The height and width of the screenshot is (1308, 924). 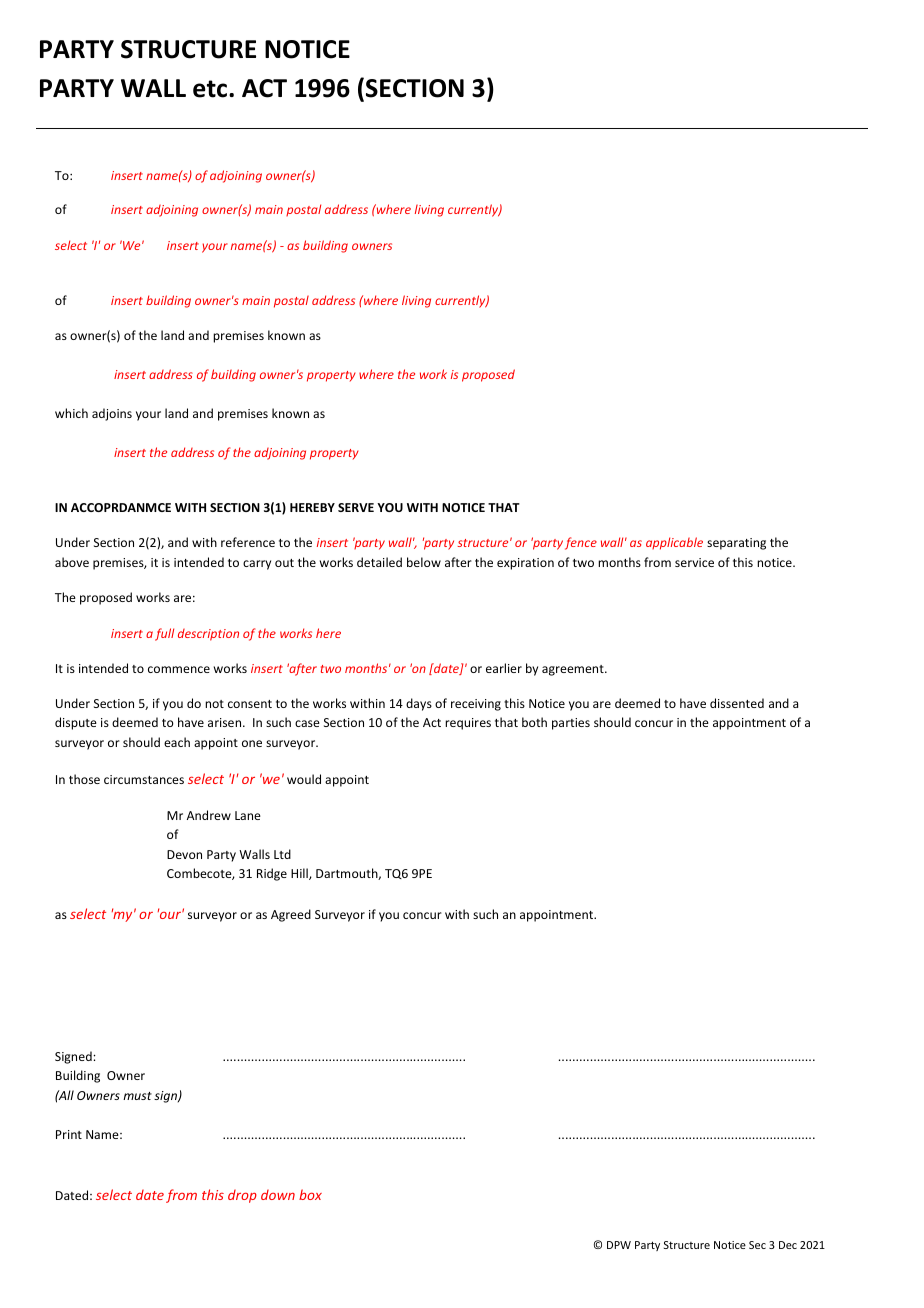 I want to click on etc, so click(x=211, y=89).
